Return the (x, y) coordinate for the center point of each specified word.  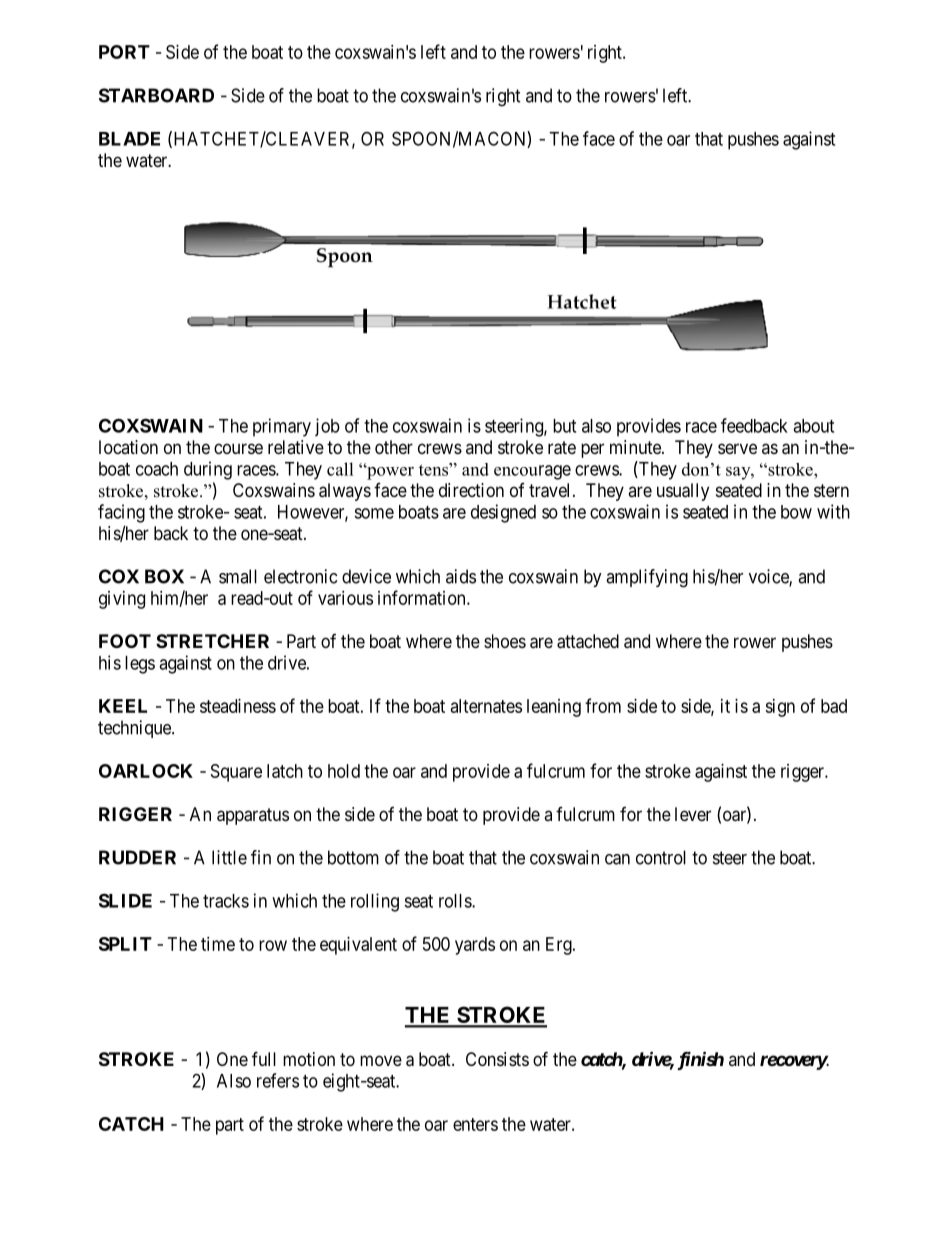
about (813, 426)
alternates (486, 706)
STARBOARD (156, 95)
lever (693, 814)
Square (236, 773)
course (238, 448)
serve (737, 448)
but (564, 426)
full (264, 1058)
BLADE (129, 139)
